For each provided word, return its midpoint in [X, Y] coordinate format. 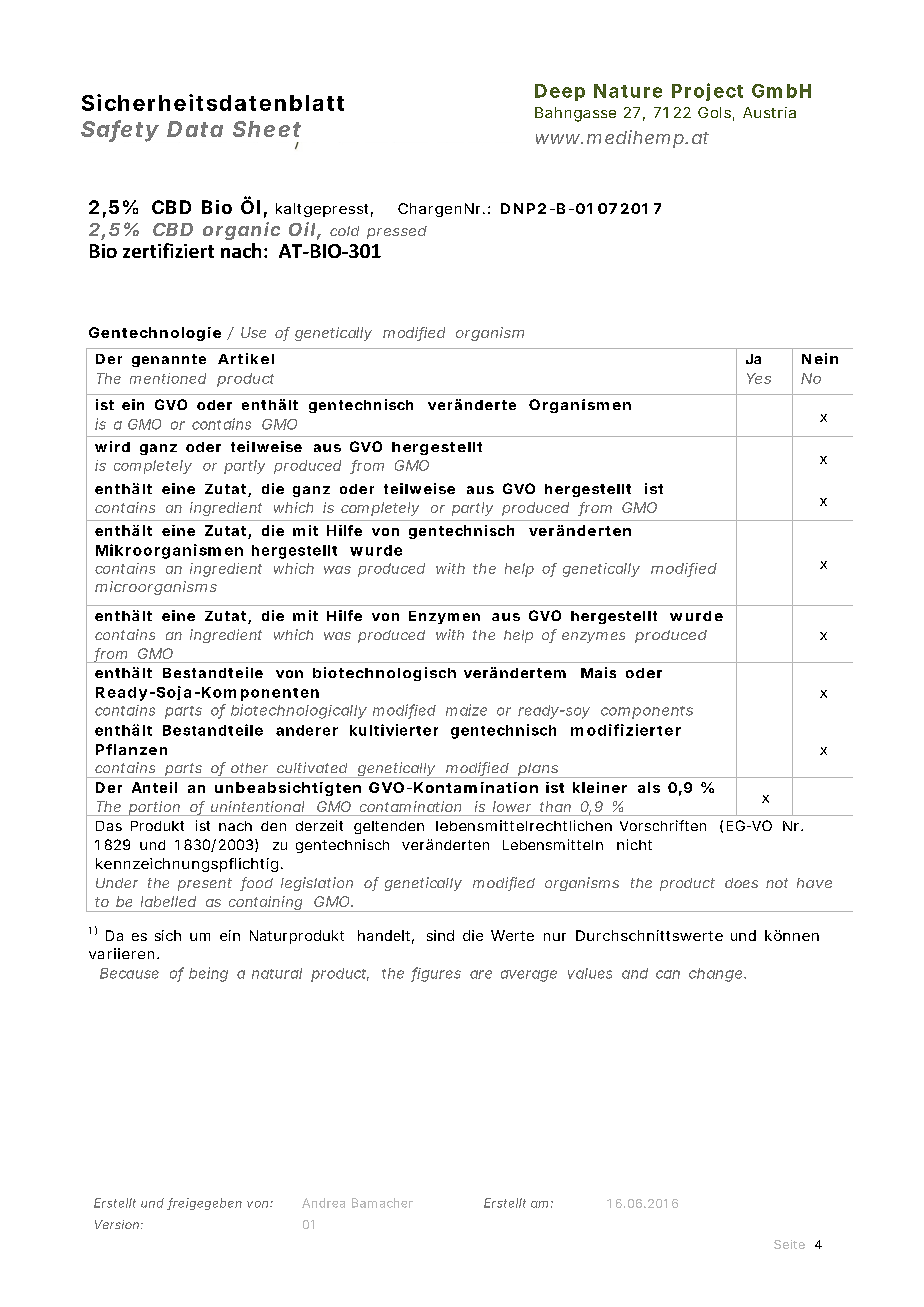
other [249, 768]
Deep [560, 92]
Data [195, 129]
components [647, 712]
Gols [716, 114]
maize [466, 710]
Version [119, 1224]
